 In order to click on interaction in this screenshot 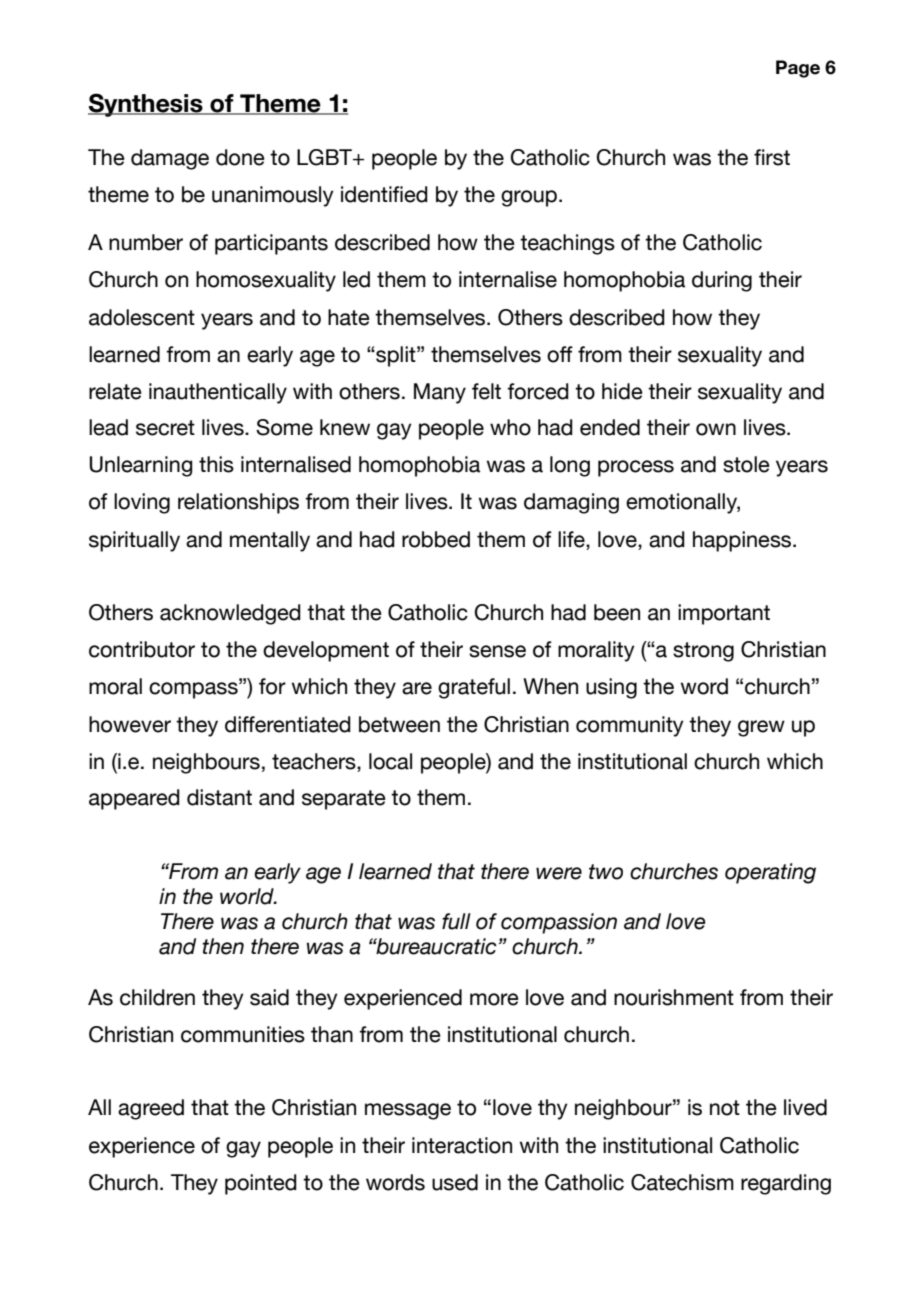, I will do `click(462, 1145)`.
